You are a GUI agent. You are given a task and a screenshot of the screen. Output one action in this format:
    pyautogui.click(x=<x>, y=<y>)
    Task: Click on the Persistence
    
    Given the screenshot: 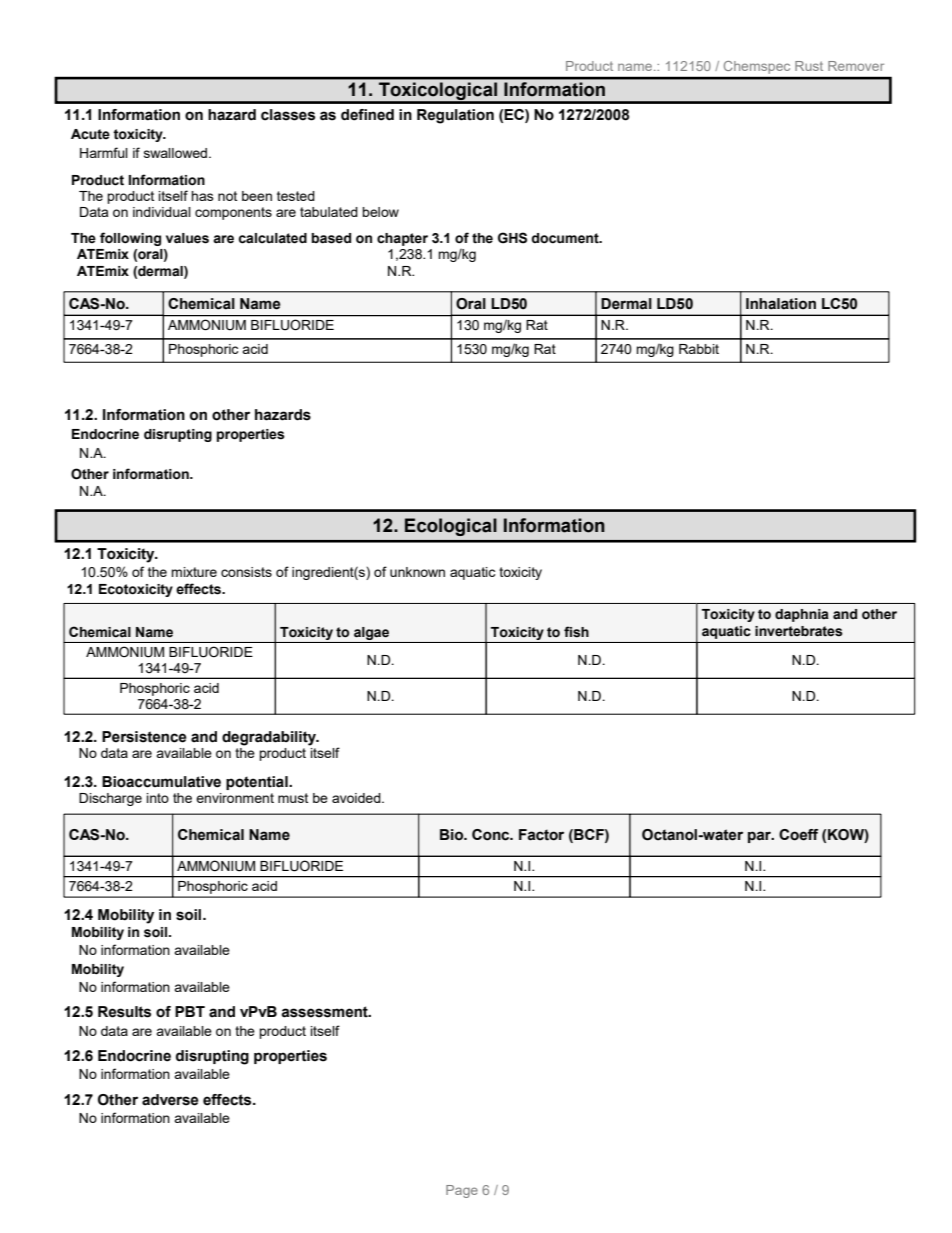 What is the action you would take?
    pyautogui.click(x=144, y=737)
